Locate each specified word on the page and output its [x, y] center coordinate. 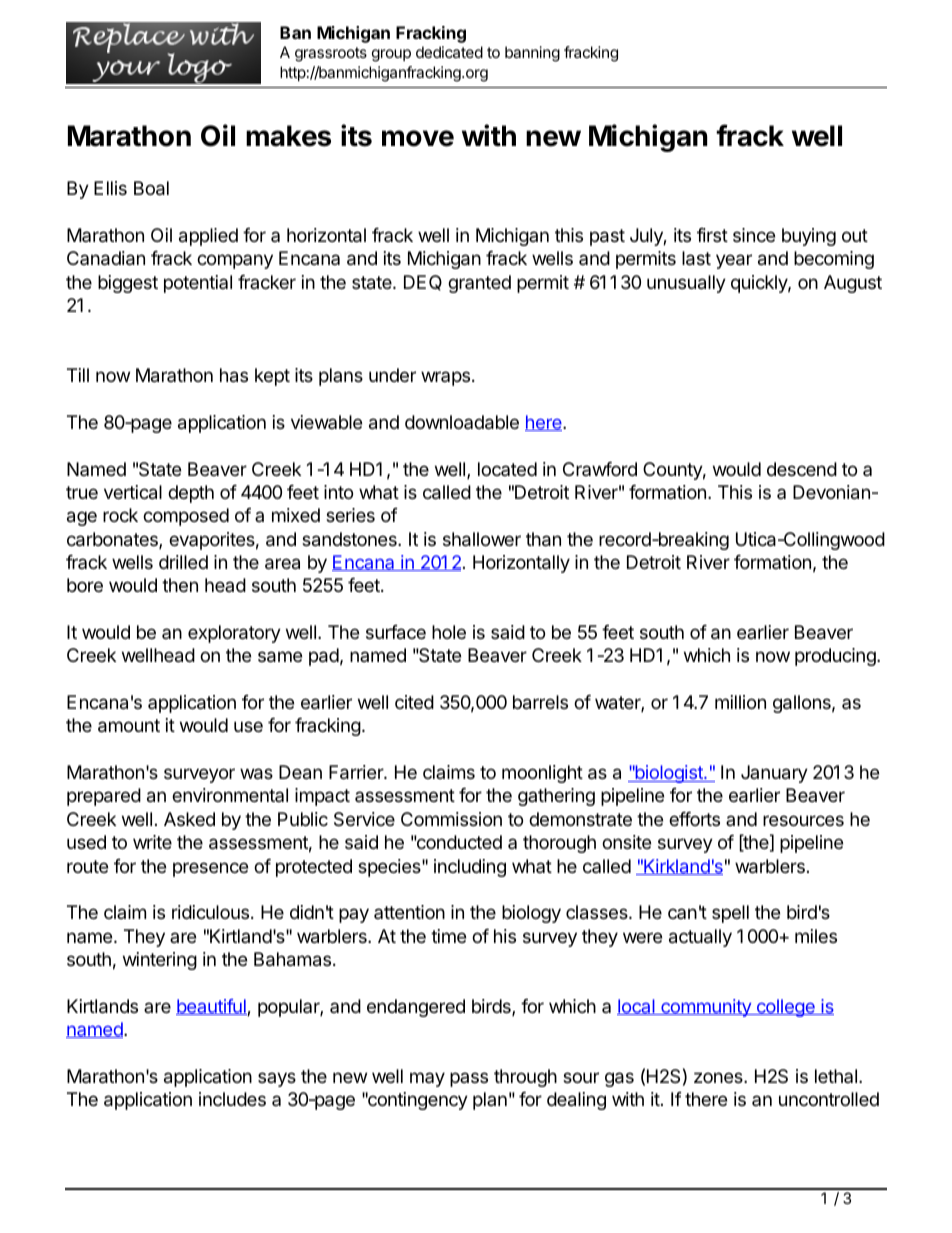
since [754, 235]
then [180, 585]
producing [836, 657]
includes [232, 1099]
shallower [482, 539]
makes [288, 136]
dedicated [449, 52]
